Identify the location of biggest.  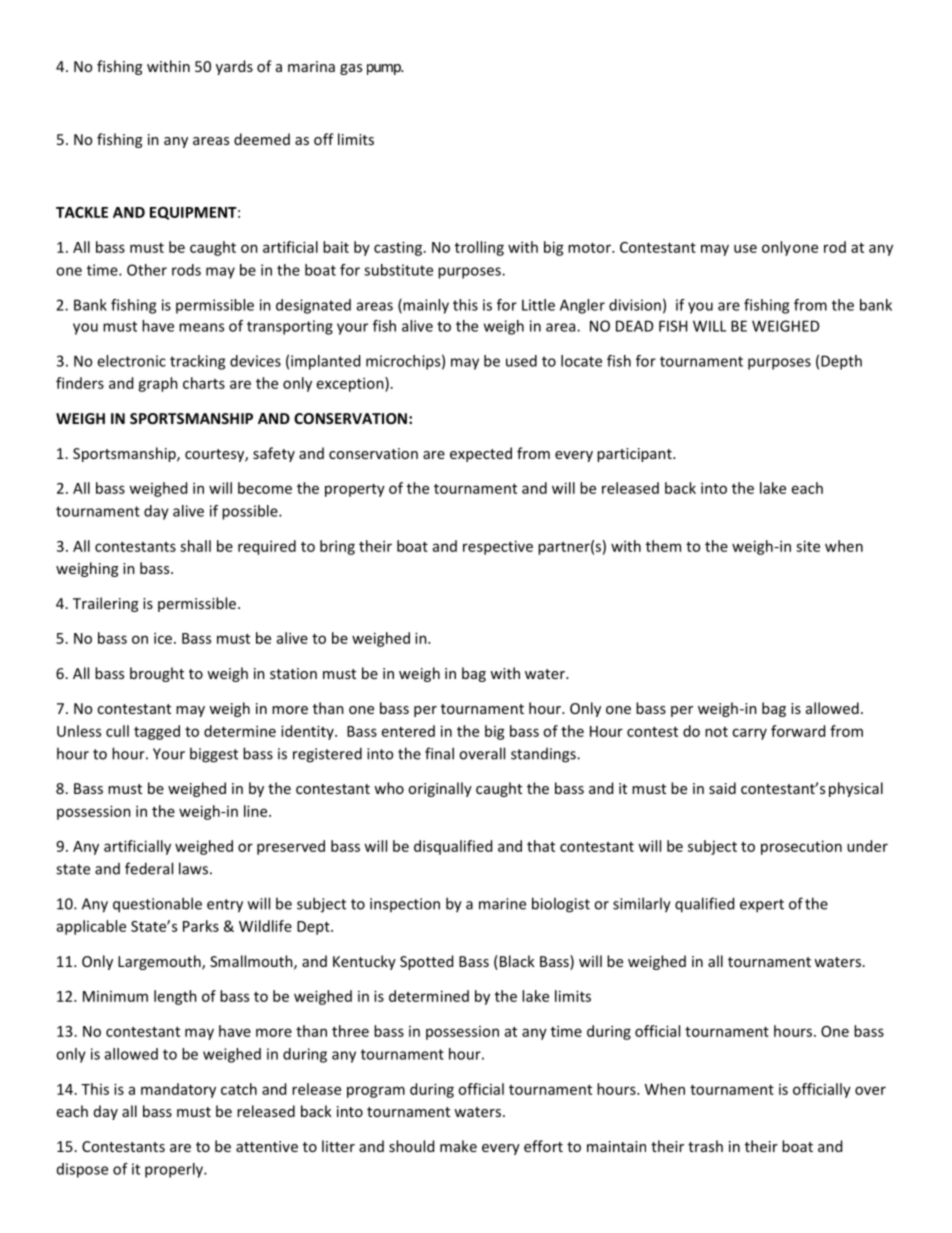
(214, 755).
